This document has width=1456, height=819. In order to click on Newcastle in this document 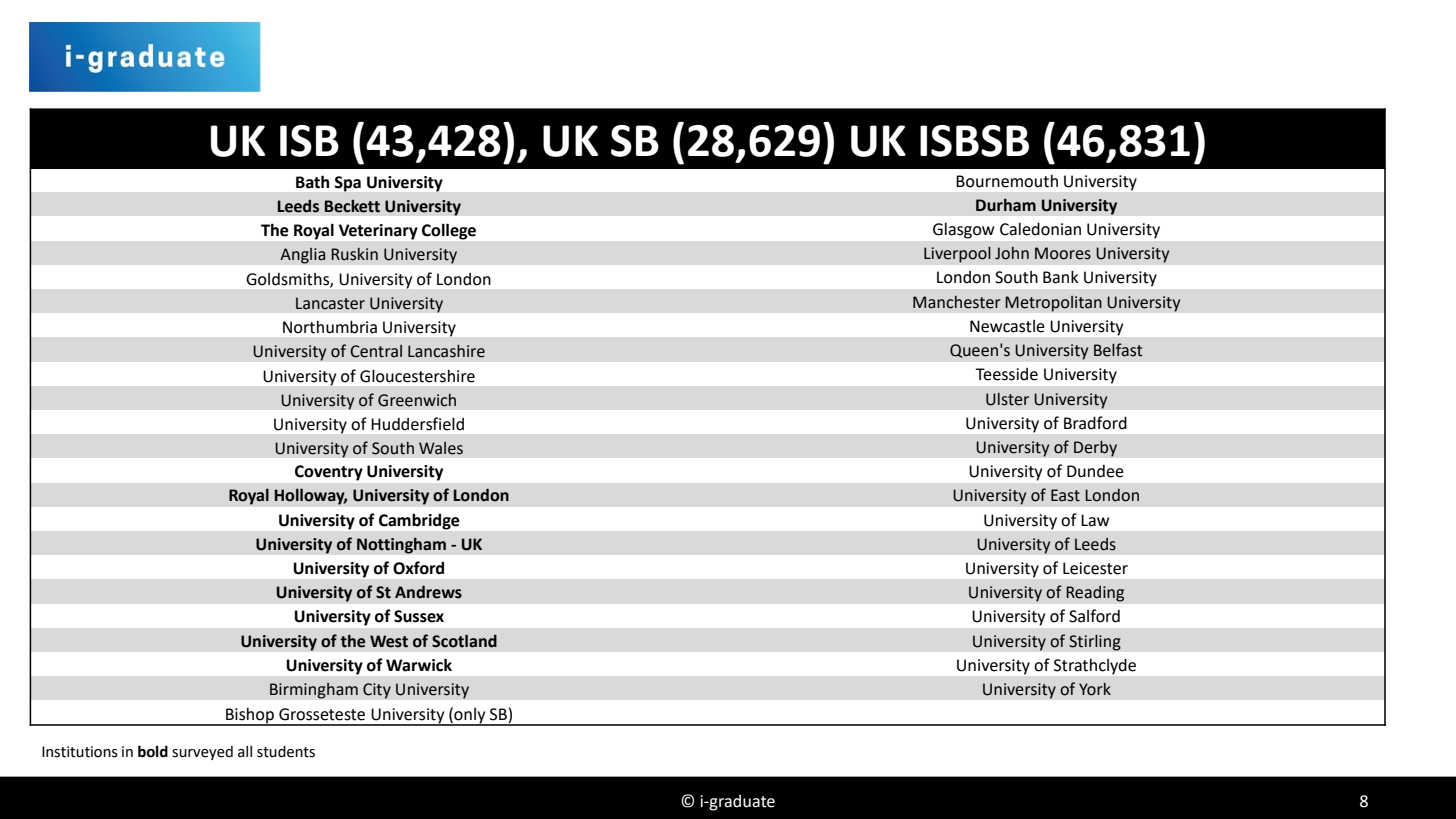, I will do `click(1007, 326)`.
